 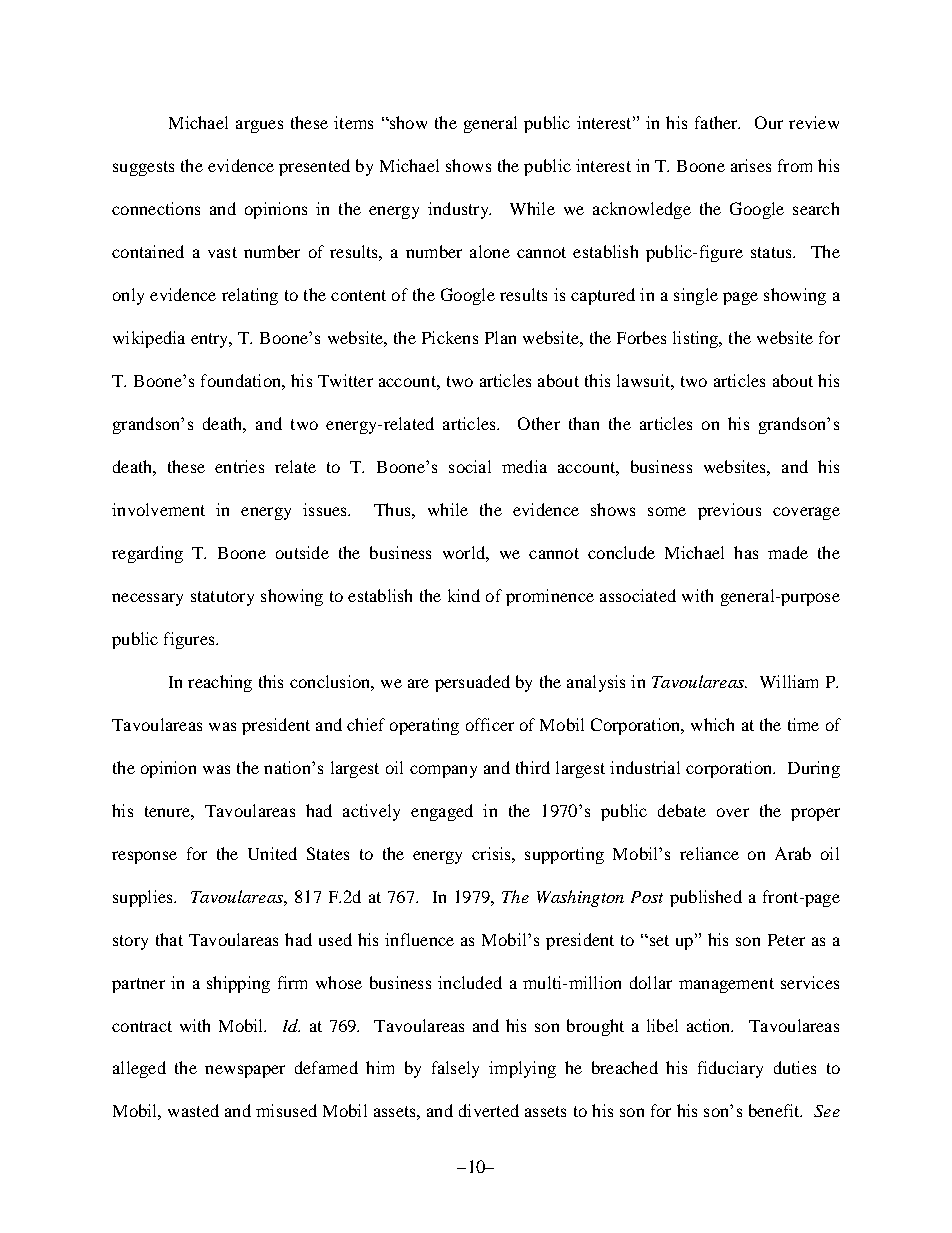 What do you see at coordinates (245, 1071) in the screenshot?
I see `newspaper` at bounding box center [245, 1071].
